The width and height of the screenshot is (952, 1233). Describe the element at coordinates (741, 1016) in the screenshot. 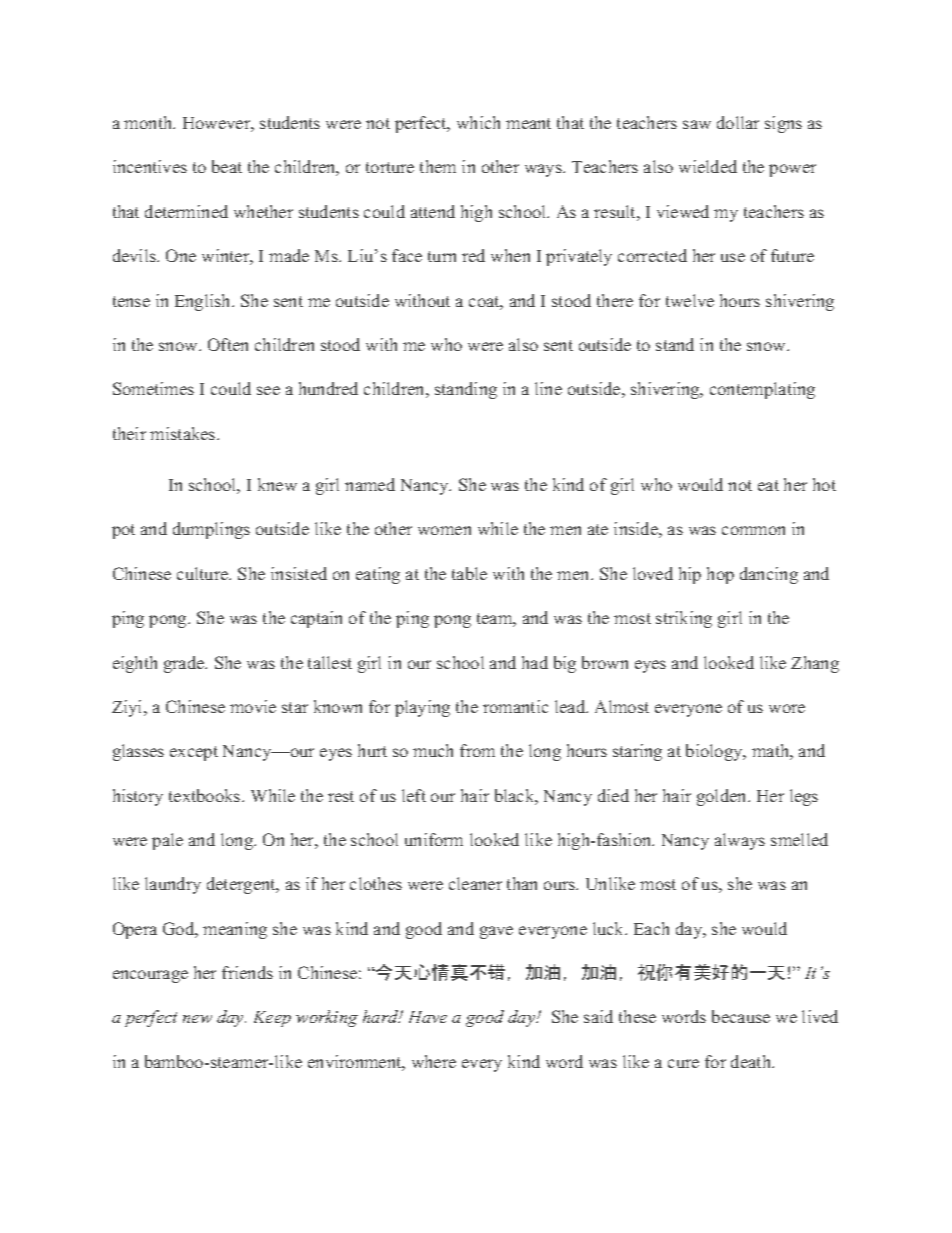

I see `because` at that location.
